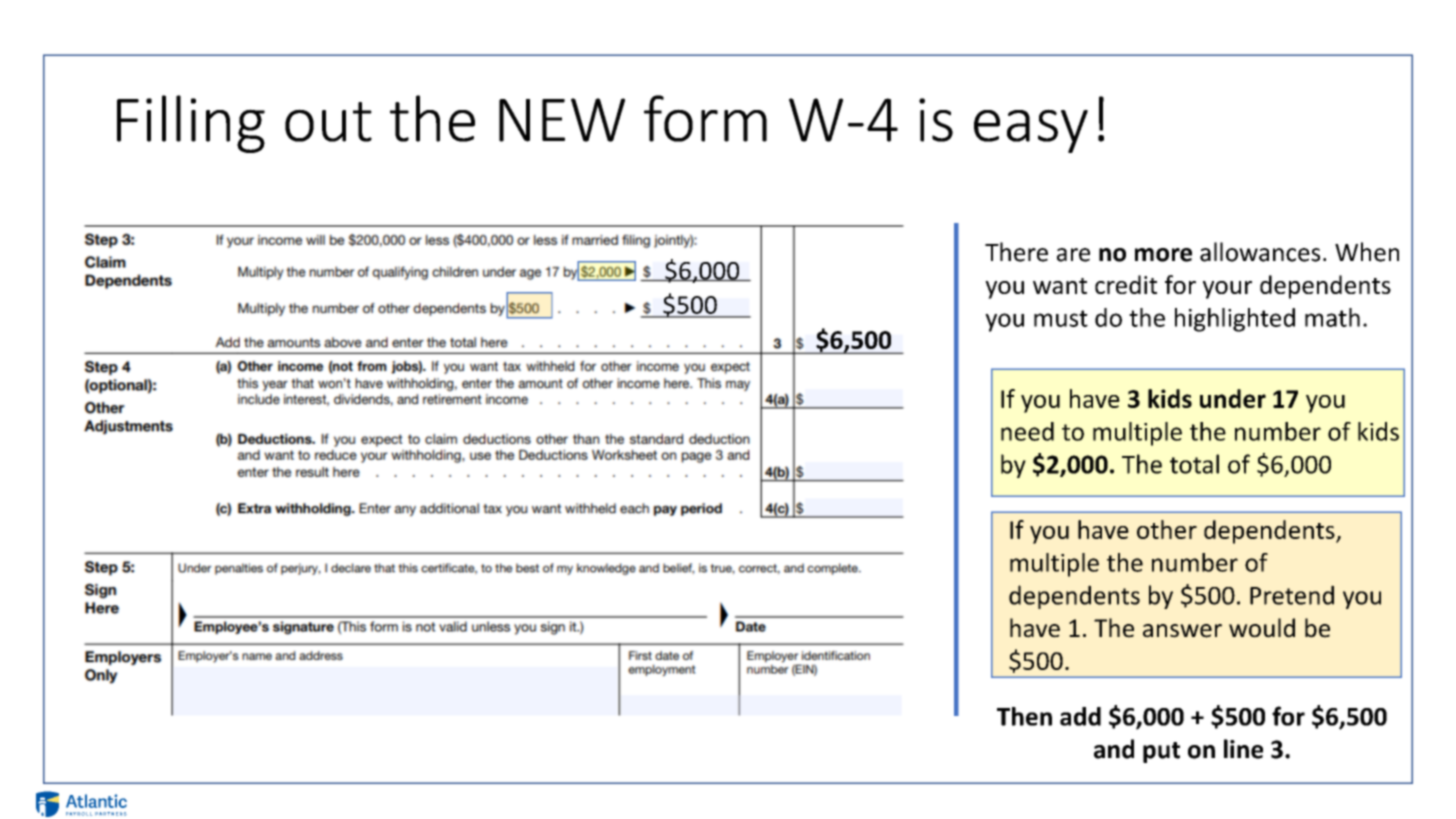  Describe the element at coordinates (1227, 290) in the image. I see `your` at that location.
